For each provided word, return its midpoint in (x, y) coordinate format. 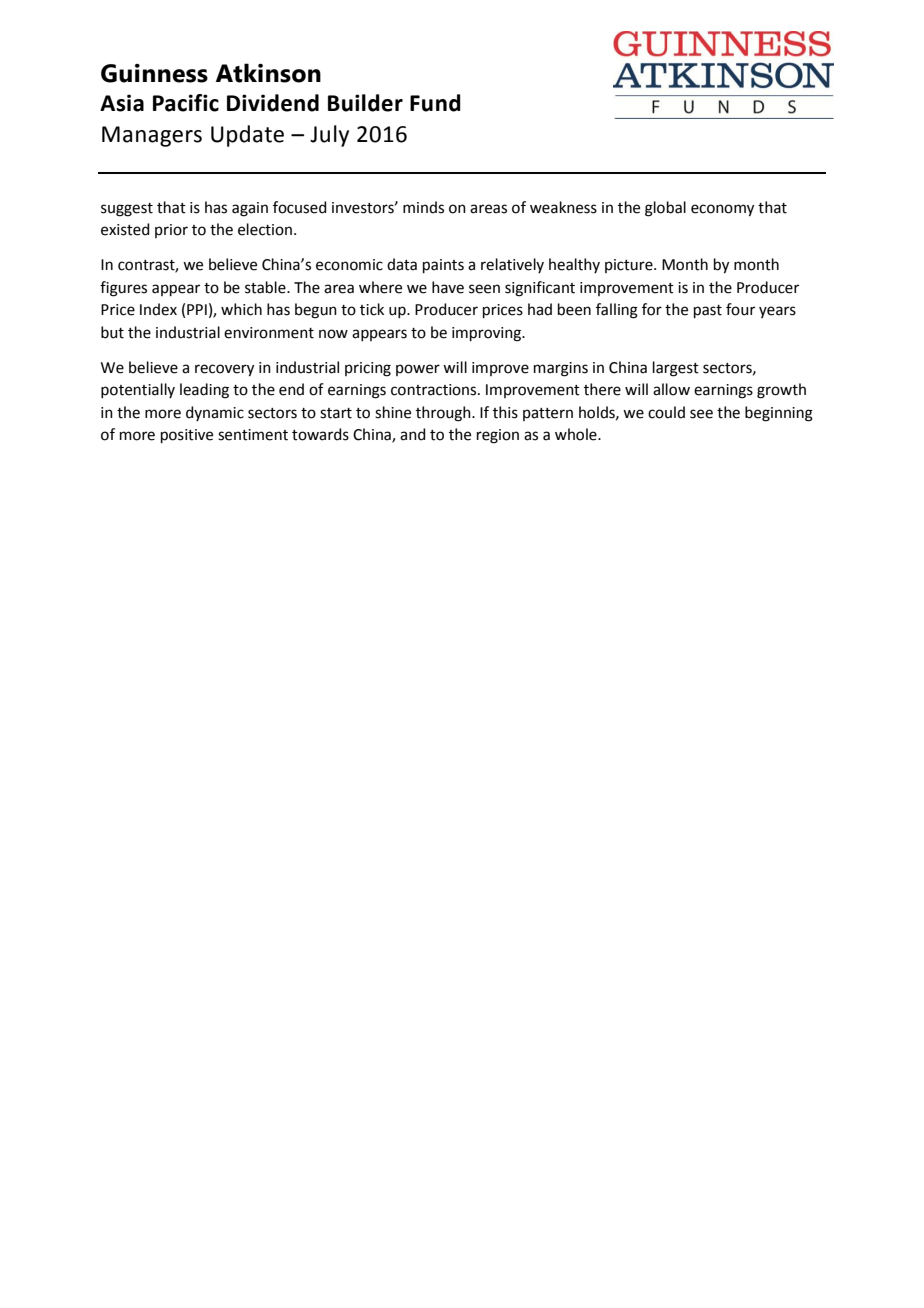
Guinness (154, 73)
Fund (435, 103)
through (444, 414)
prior (171, 231)
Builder (365, 103)
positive (187, 436)
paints (443, 266)
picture (630, 266)
